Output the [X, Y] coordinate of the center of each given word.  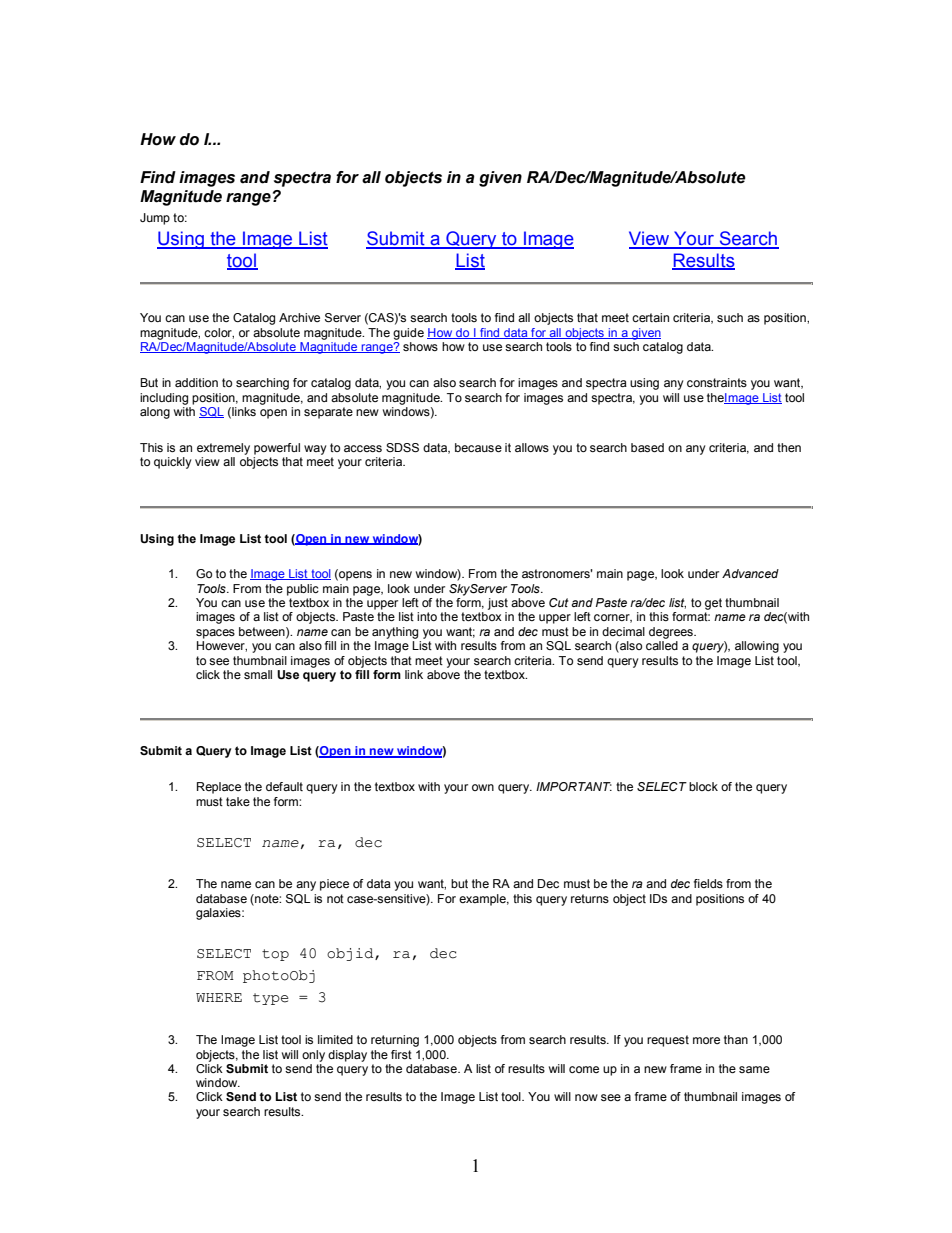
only [313, 1056]
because [478, 447]
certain [650, 317]
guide [408, 334]
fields [708, 883]
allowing [757, 647]
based [647, 447]
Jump [155, 219]
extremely [223, 449]
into [427, 616]
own [483, 787]
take [238, 801]
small [258, 674]
